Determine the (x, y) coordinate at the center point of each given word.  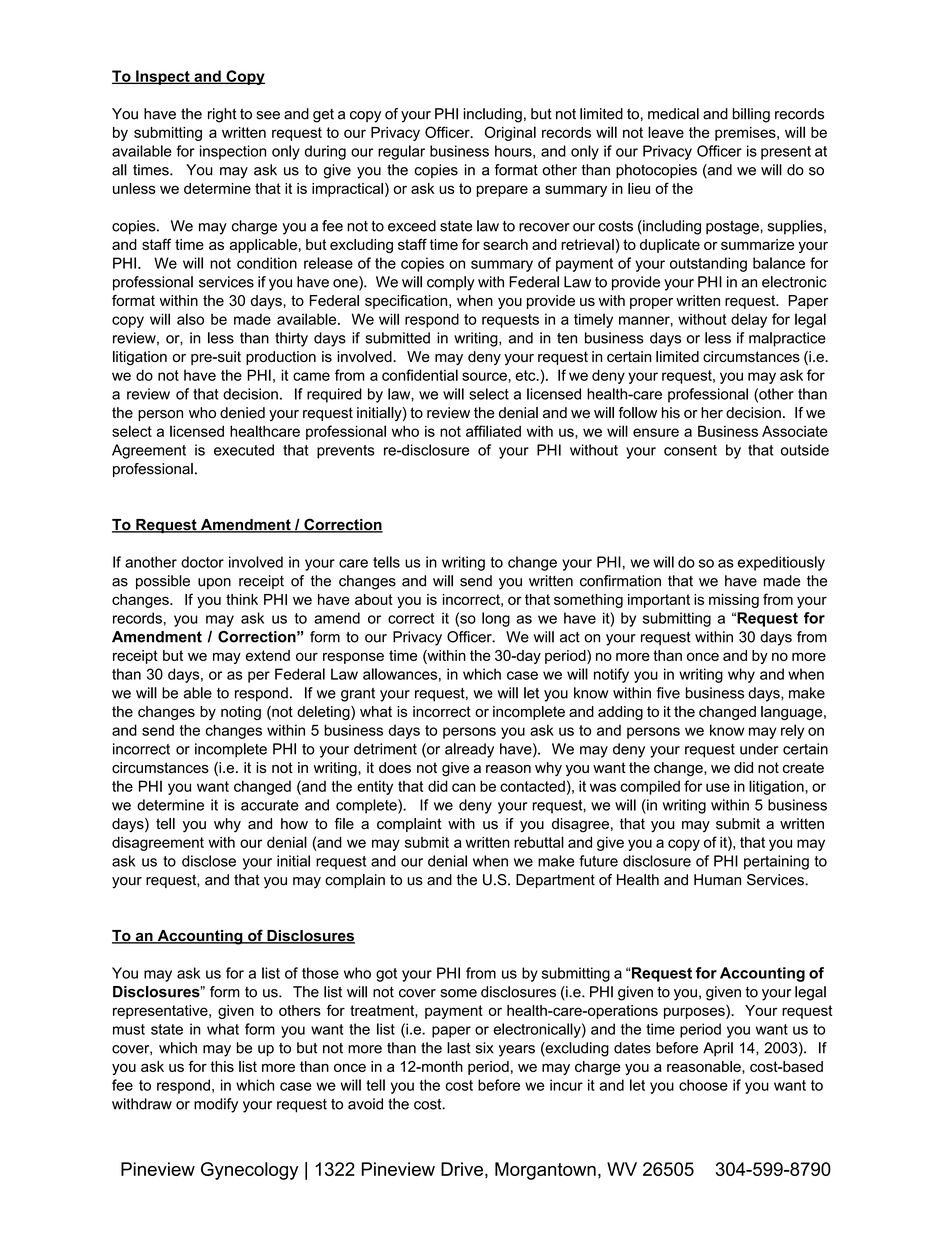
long (496, 619)
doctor (202, 562)
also (190, 319)
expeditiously (781, 563)
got (386, 975)
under (759, 749)
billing (751, 115)
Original (510, 133)
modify (216, 1105)
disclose (209, 861)
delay (749, 320)
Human (717, 880)
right (222, 115)
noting (241, 713)
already (469, 750)
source (484, 376)
